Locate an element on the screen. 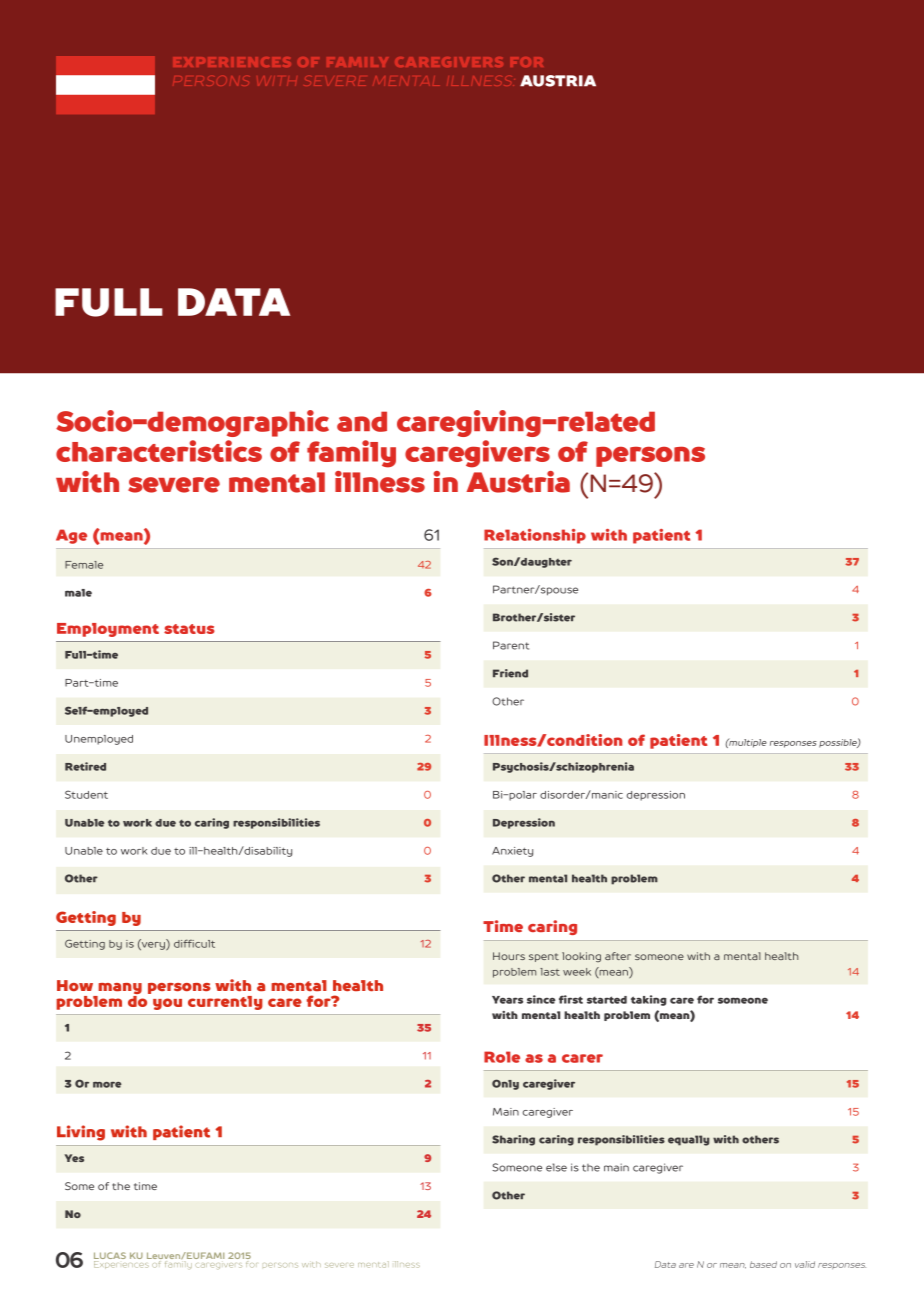 The height and width of the screenshot is (1308, 924). LUCAS is located at coordinates (110, 1257).
